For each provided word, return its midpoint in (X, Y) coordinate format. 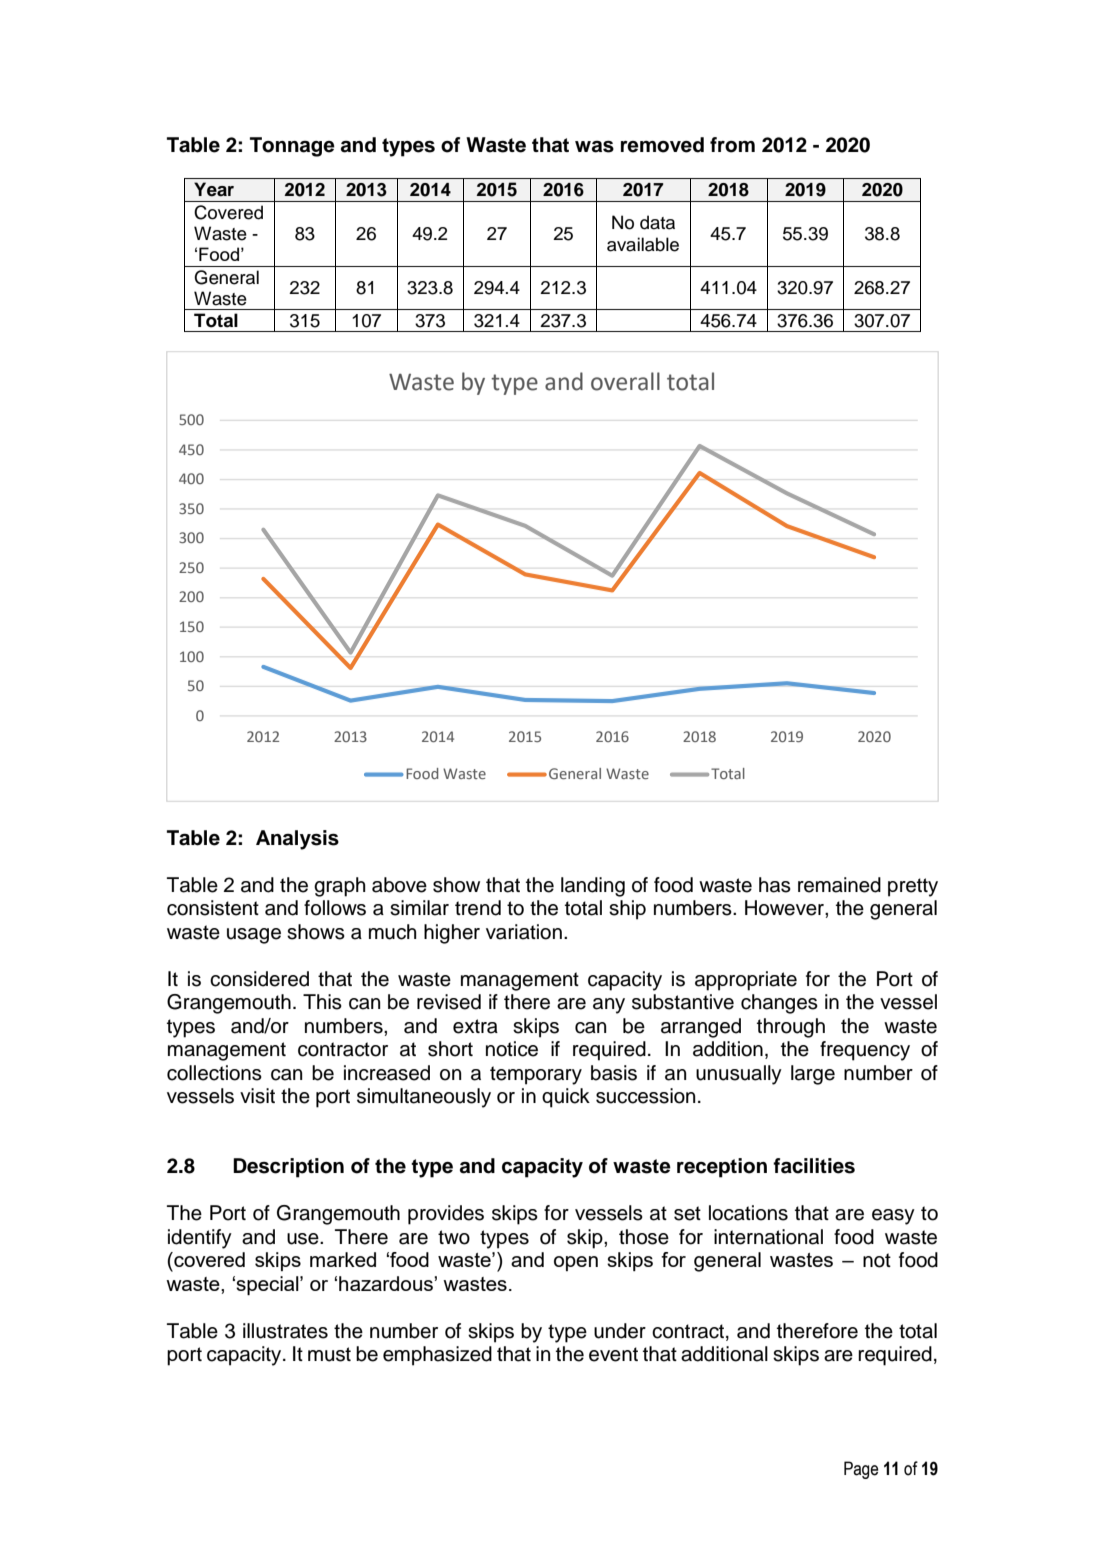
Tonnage (292, 147)
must (329, 1354)
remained (839, 885)
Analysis (297, 840)
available (643, 244)
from (732, 145)
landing (593, 887)
